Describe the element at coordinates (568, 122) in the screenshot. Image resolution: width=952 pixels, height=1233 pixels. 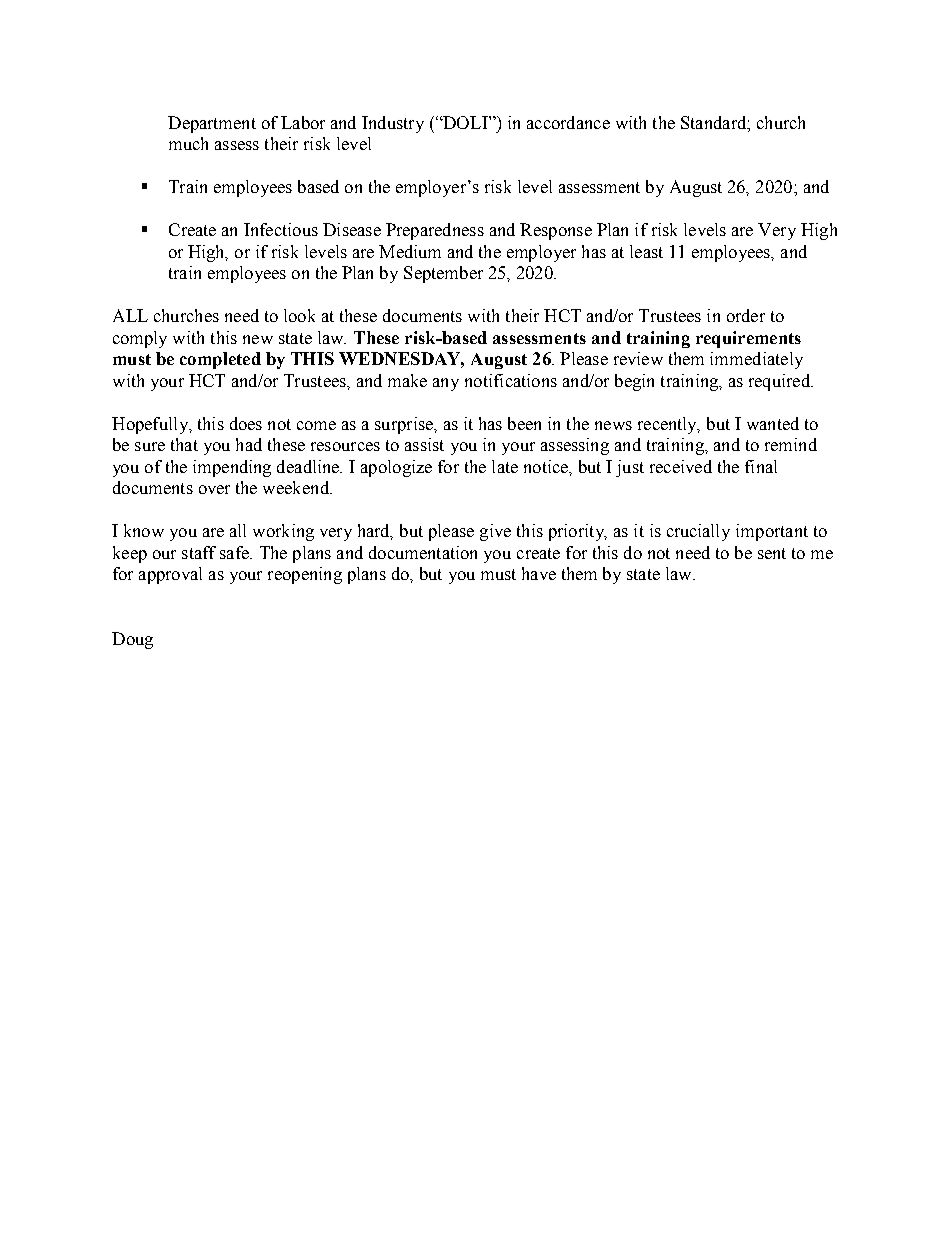
I see `accordance` at that location.
